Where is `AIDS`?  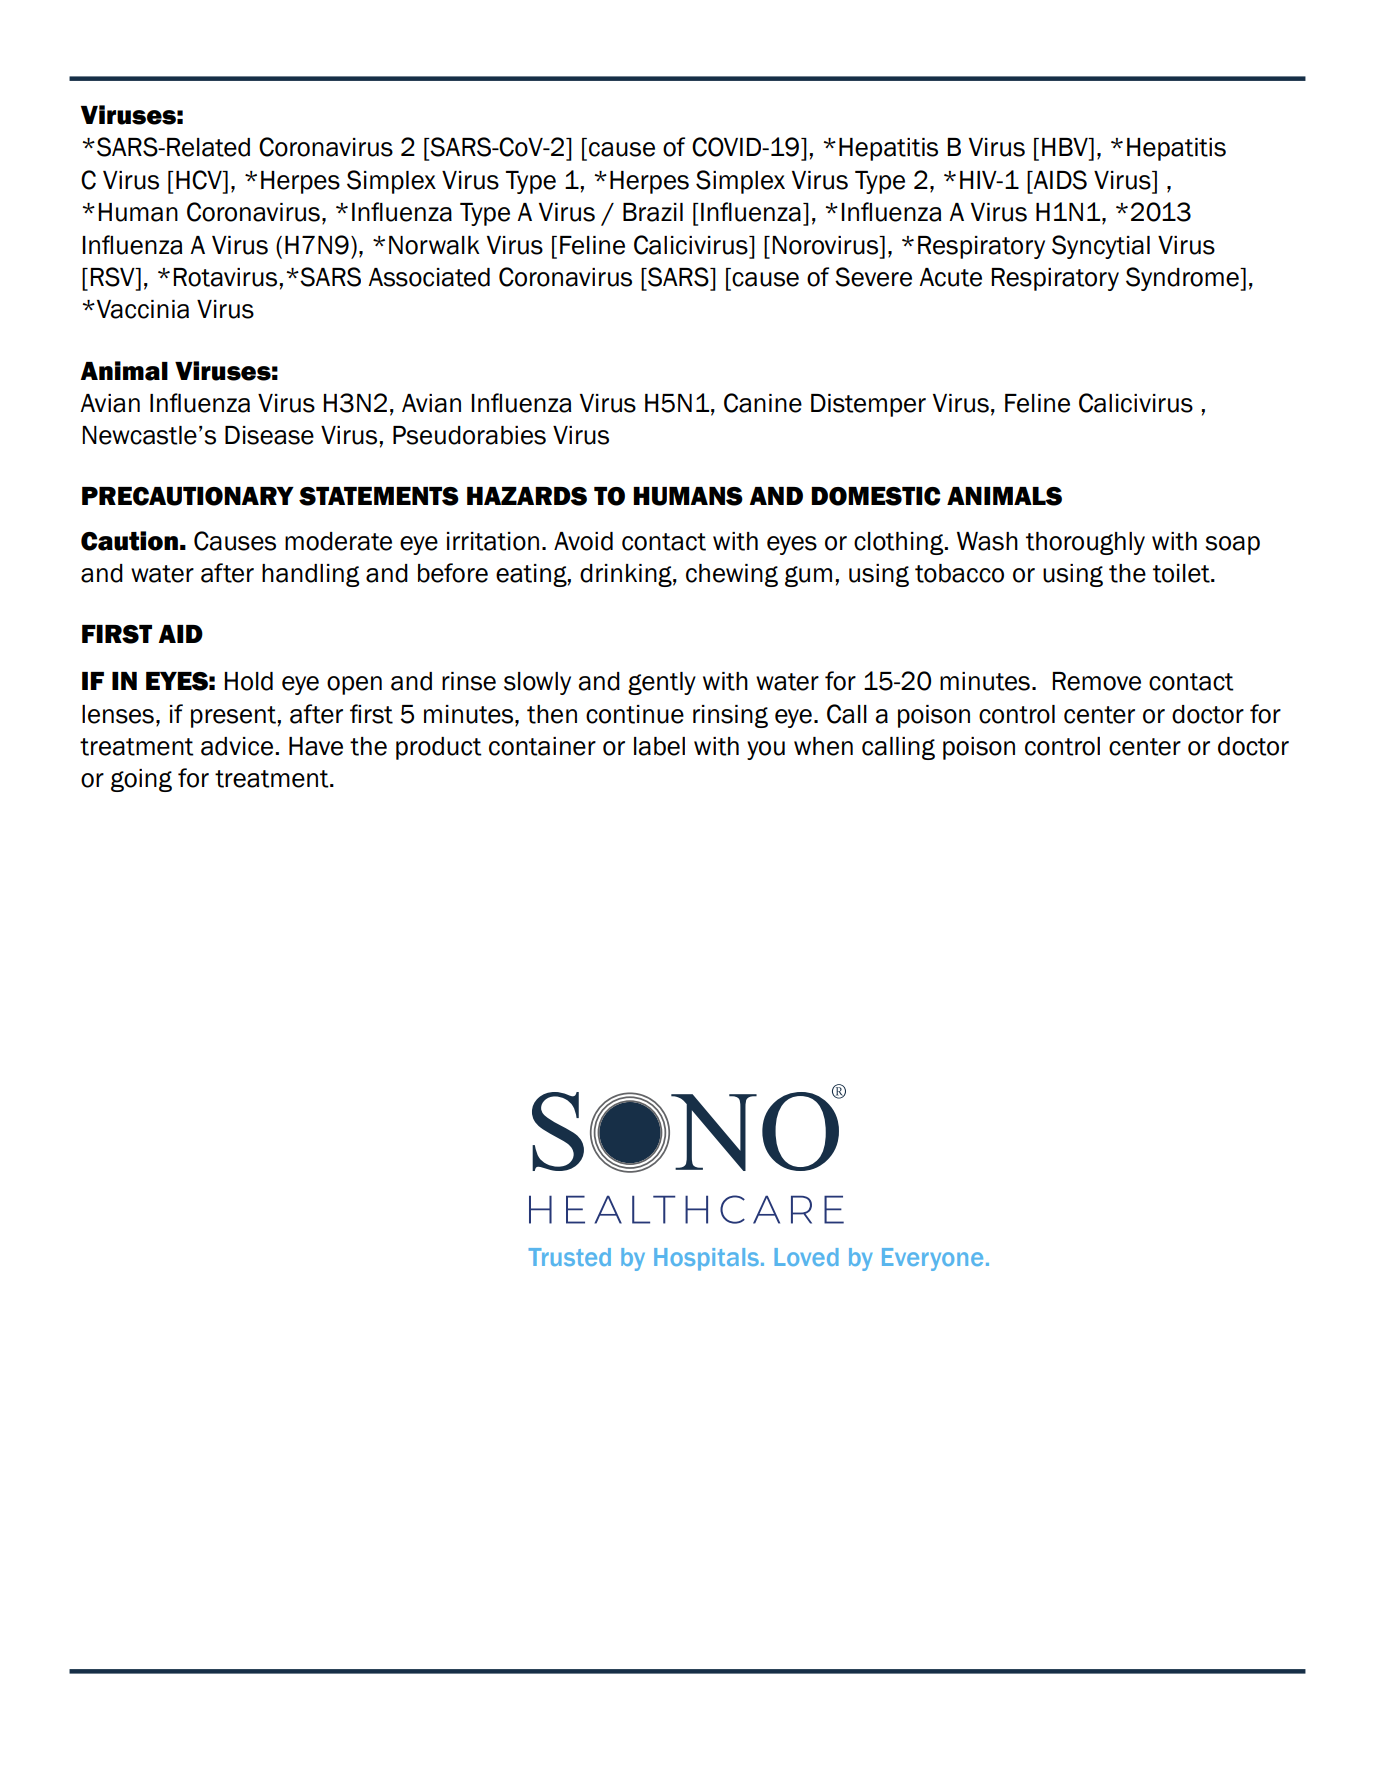 AIDS is located at coordinates (1059, 180).
